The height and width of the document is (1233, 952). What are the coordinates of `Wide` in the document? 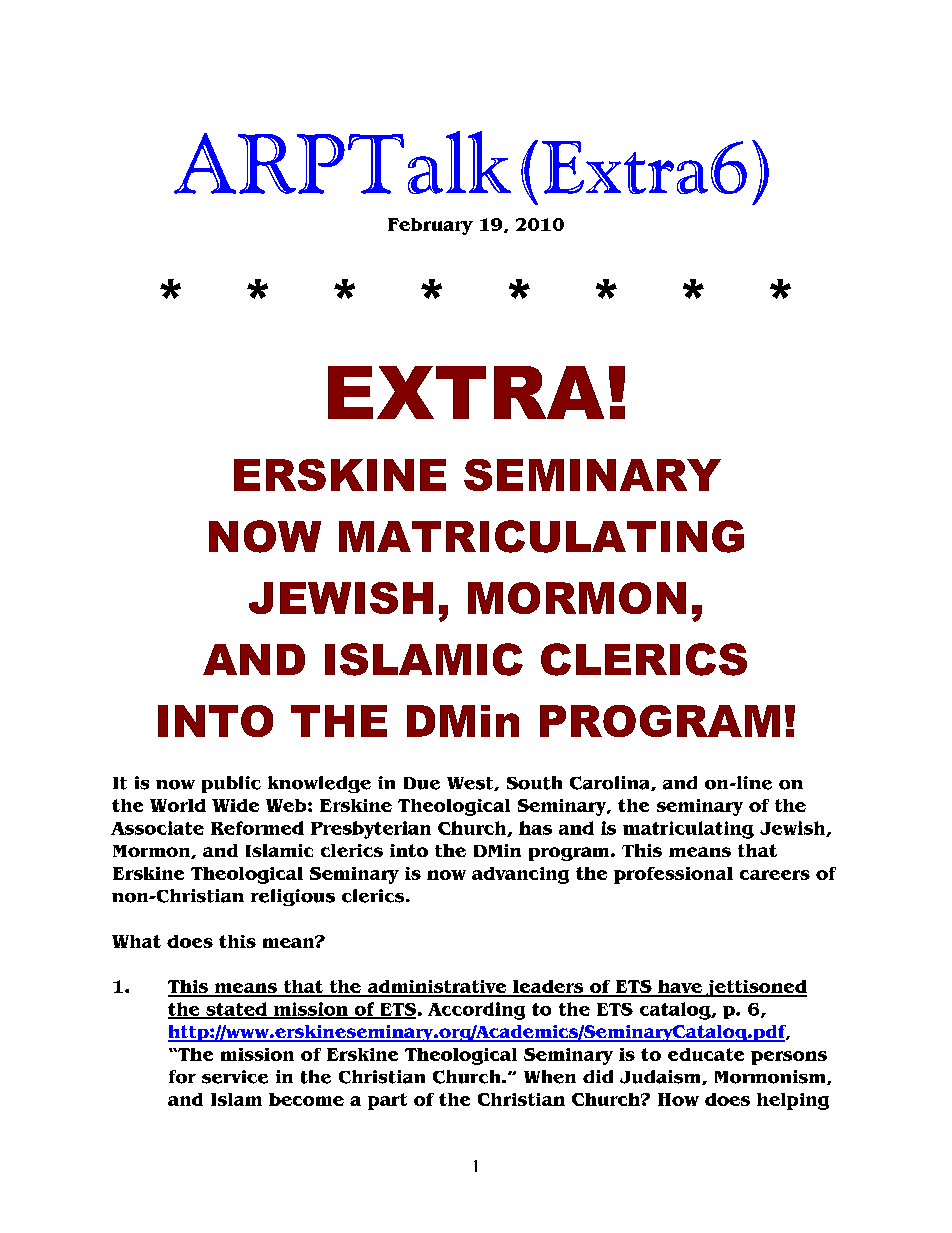 It's located at (235, 805).
